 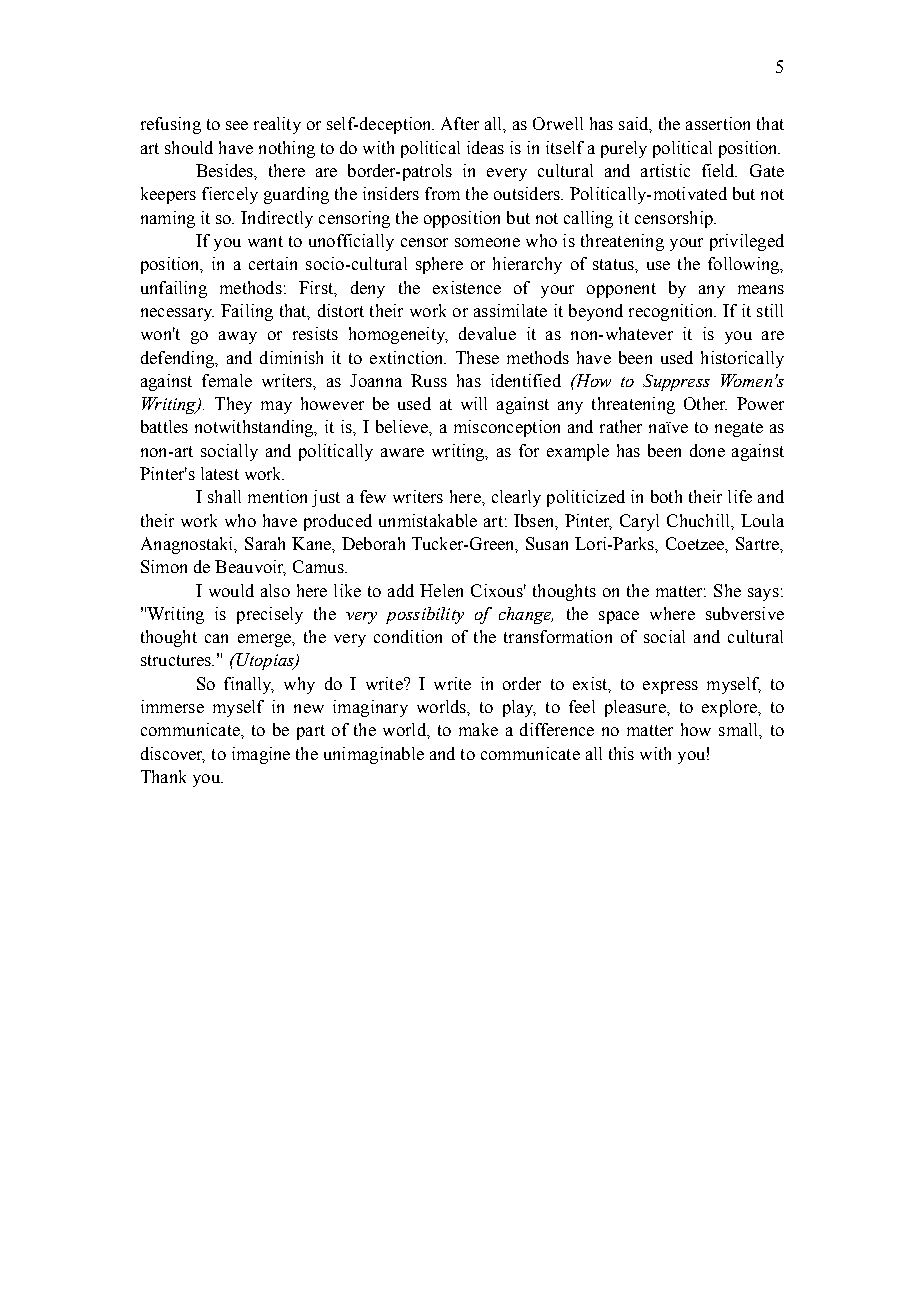 What do you see at coordinates (238, 337) in the screenshot?
I see `away` at bounding box center [238, 337].
